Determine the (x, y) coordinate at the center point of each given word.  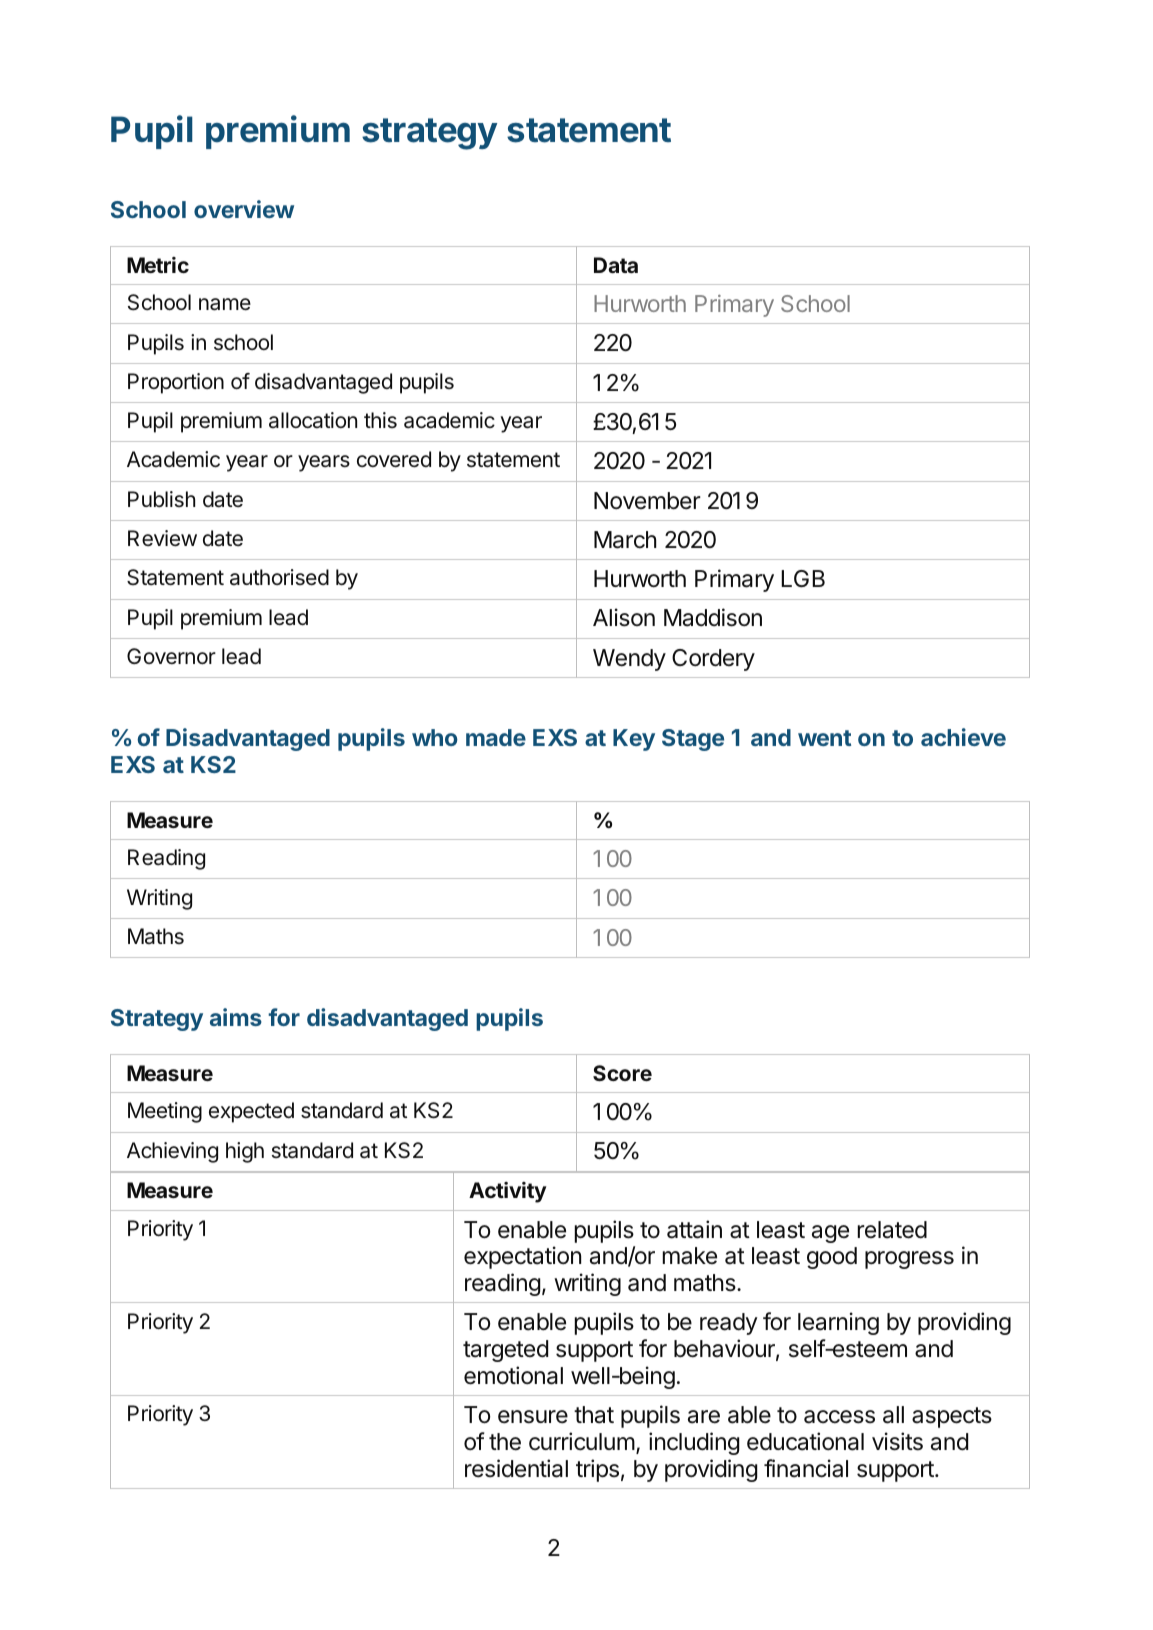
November (647, 501)
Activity (508, 1192)
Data (616, 265)
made (496, 737)
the (505, 1442)
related (892, 1230)
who (435, 737)
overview (244, 209)
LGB (803, 578)
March (625, 540)
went (824, 738)
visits (897, 1441)
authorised (279, 577)
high (245, 1152)
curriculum (582, 1441)
